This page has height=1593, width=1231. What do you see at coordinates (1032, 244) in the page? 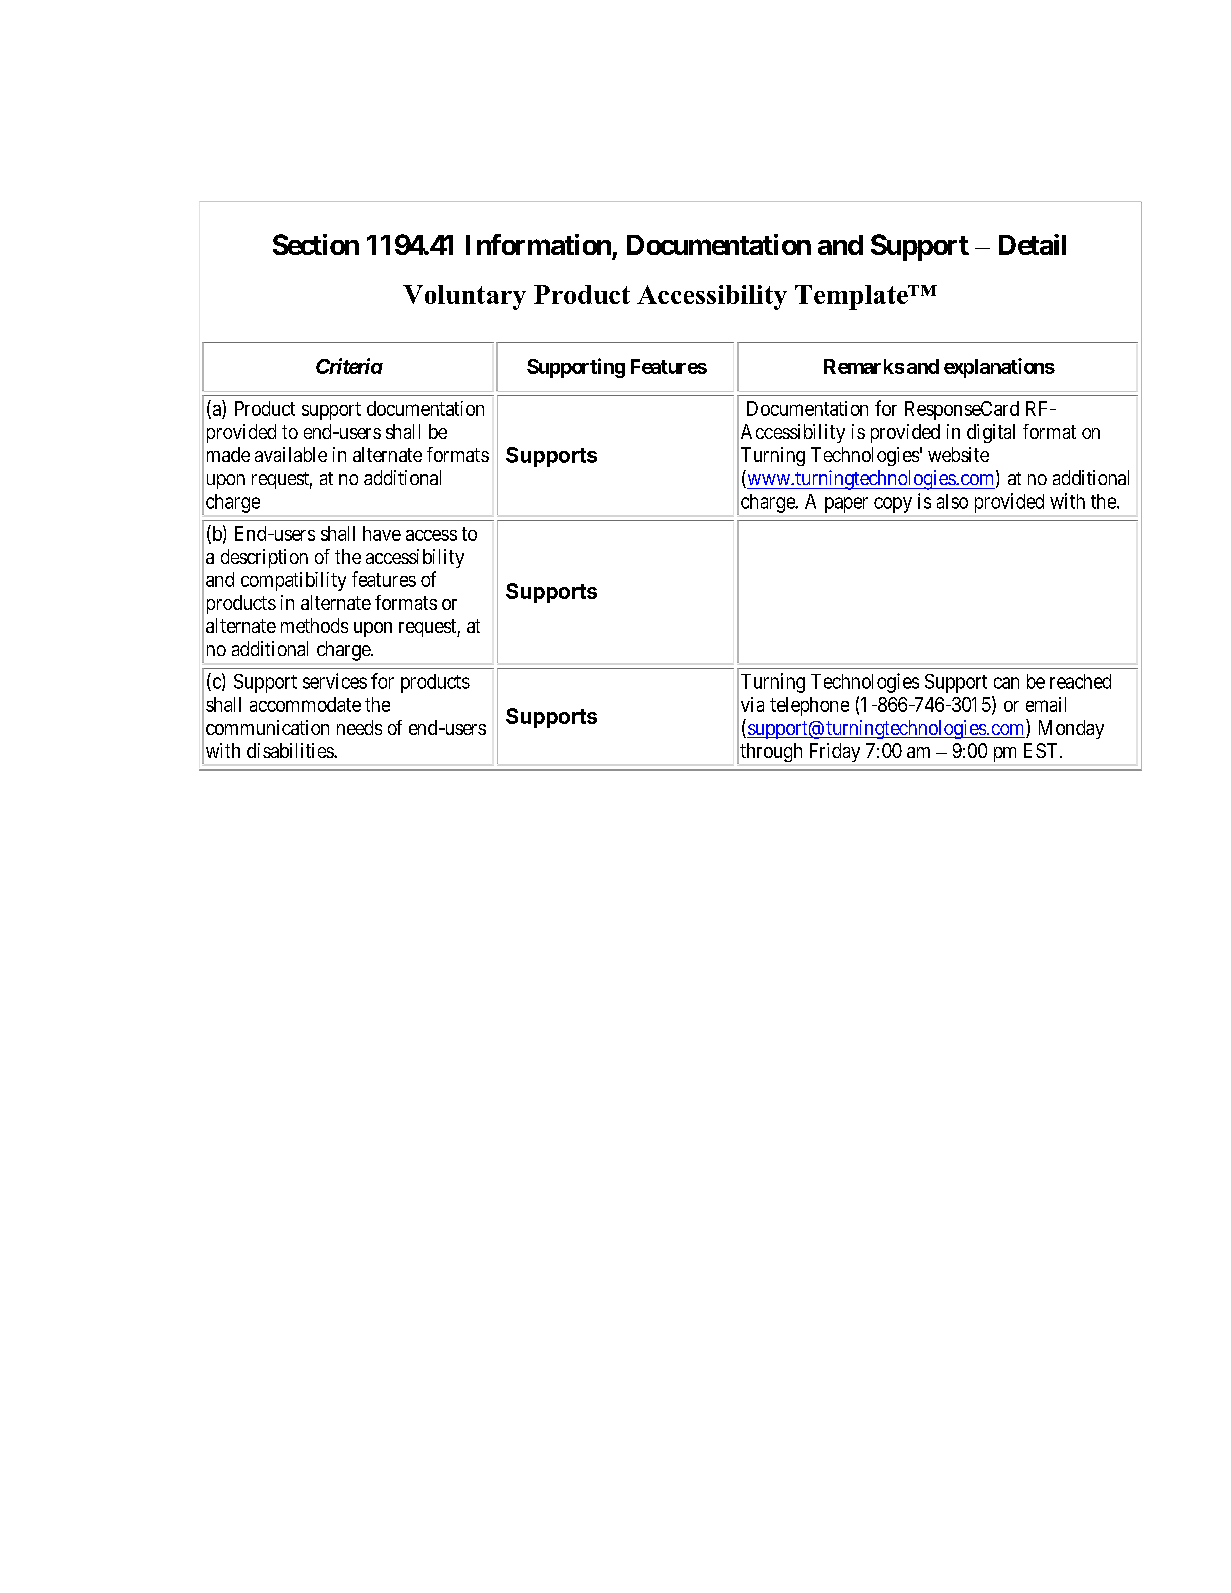
I see `Detail` at bounding box center [1032, 244].
